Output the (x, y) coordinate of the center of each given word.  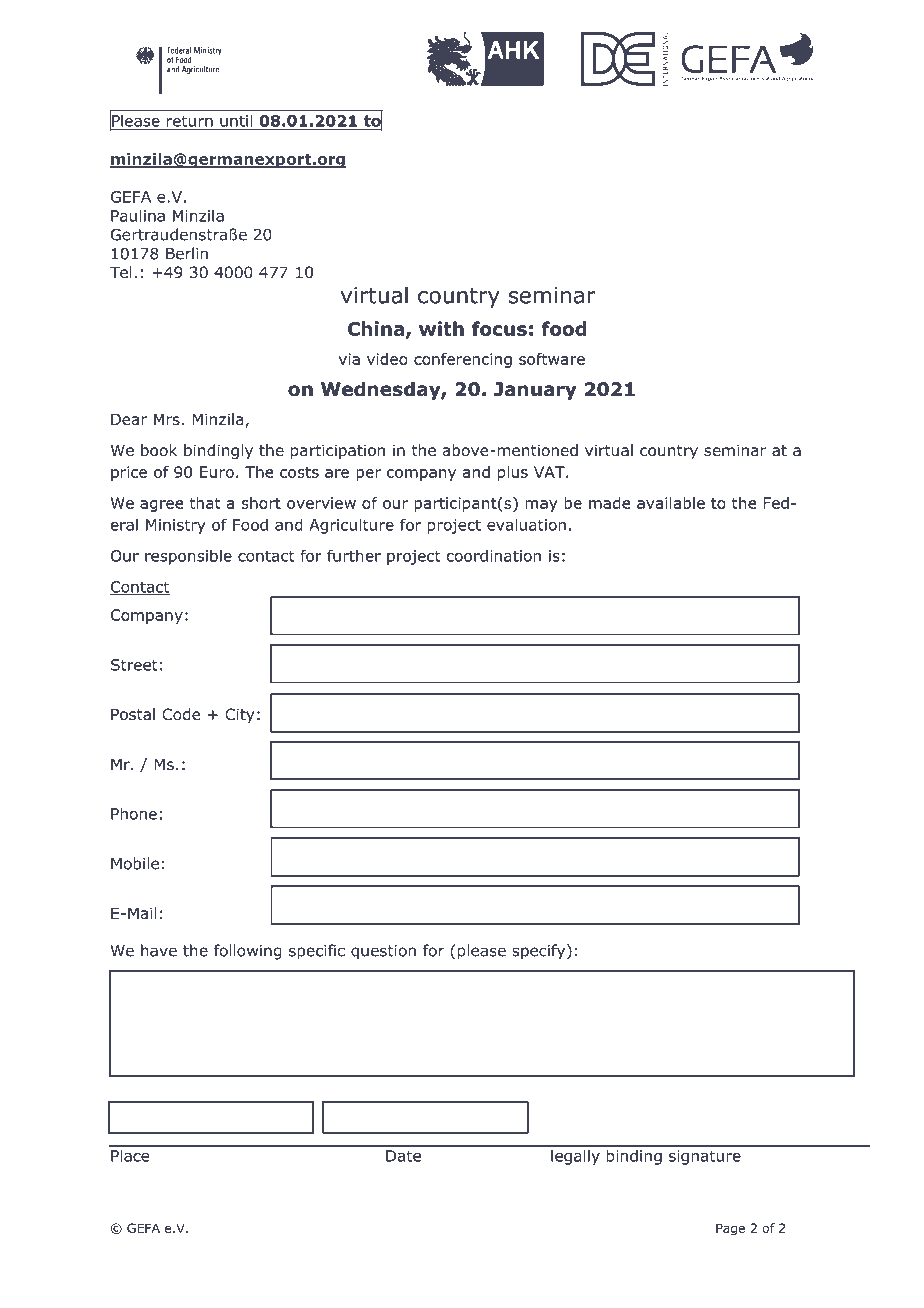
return (190, 121)
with (441, 328)
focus (499, 328)
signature (705, 1157)
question (383, 952)
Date (403, 1156)
